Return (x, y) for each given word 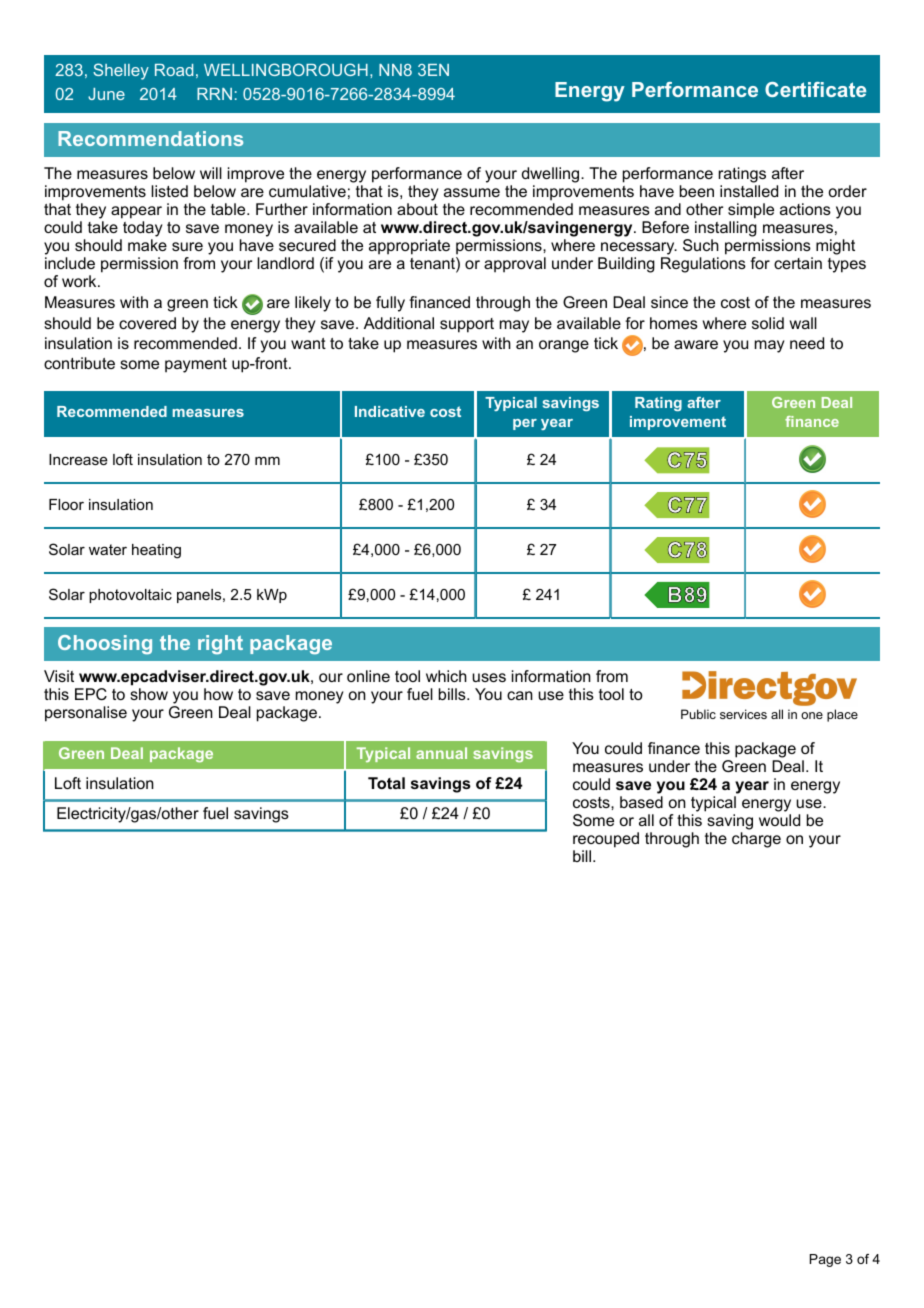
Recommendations (150, 138)
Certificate (815, 89)
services (743, 714)
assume (472, 192)
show (149, 694)
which (446, 676)
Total (386, 783)
